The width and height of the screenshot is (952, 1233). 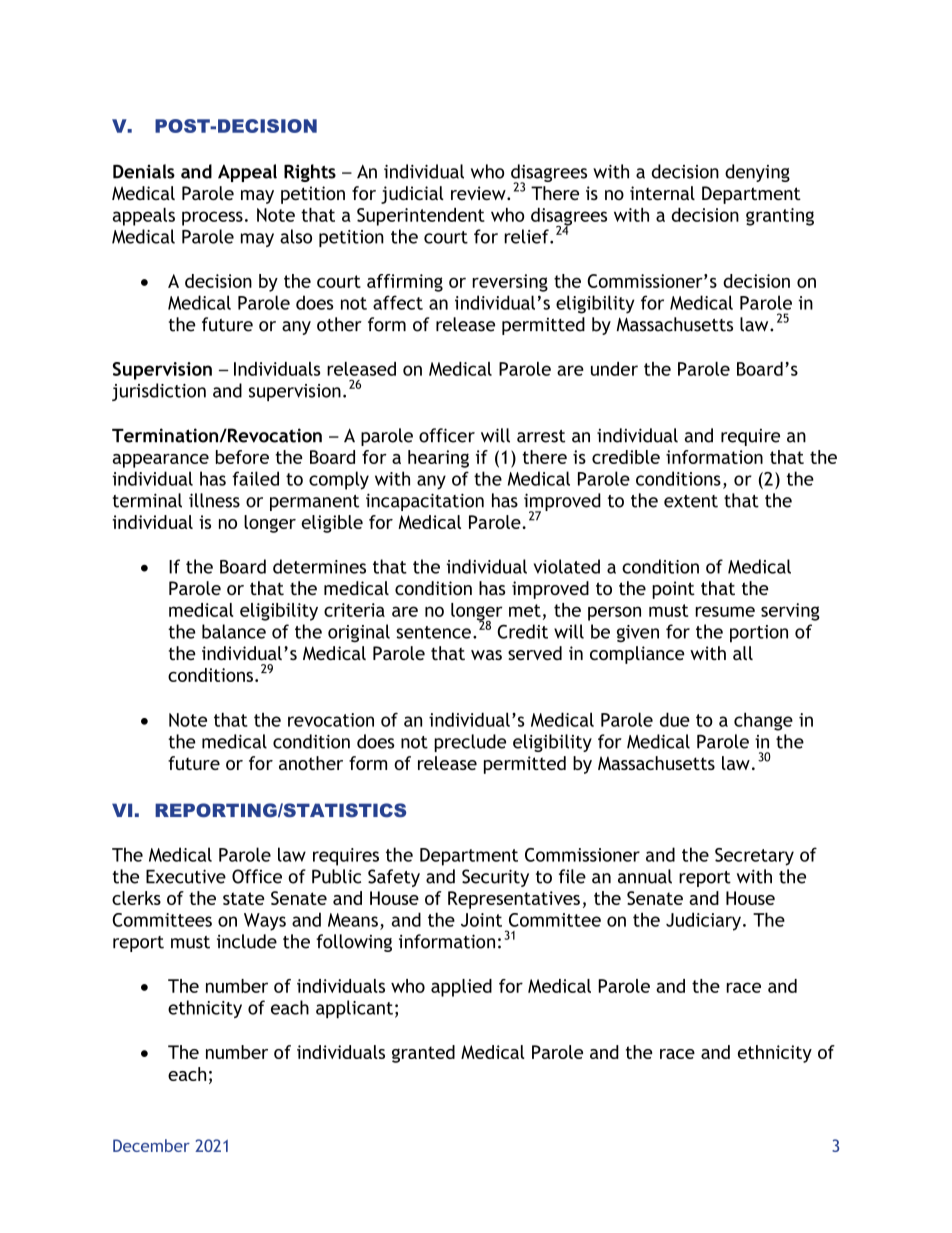 I want to click on Executive, so click(x=186, y=876).
